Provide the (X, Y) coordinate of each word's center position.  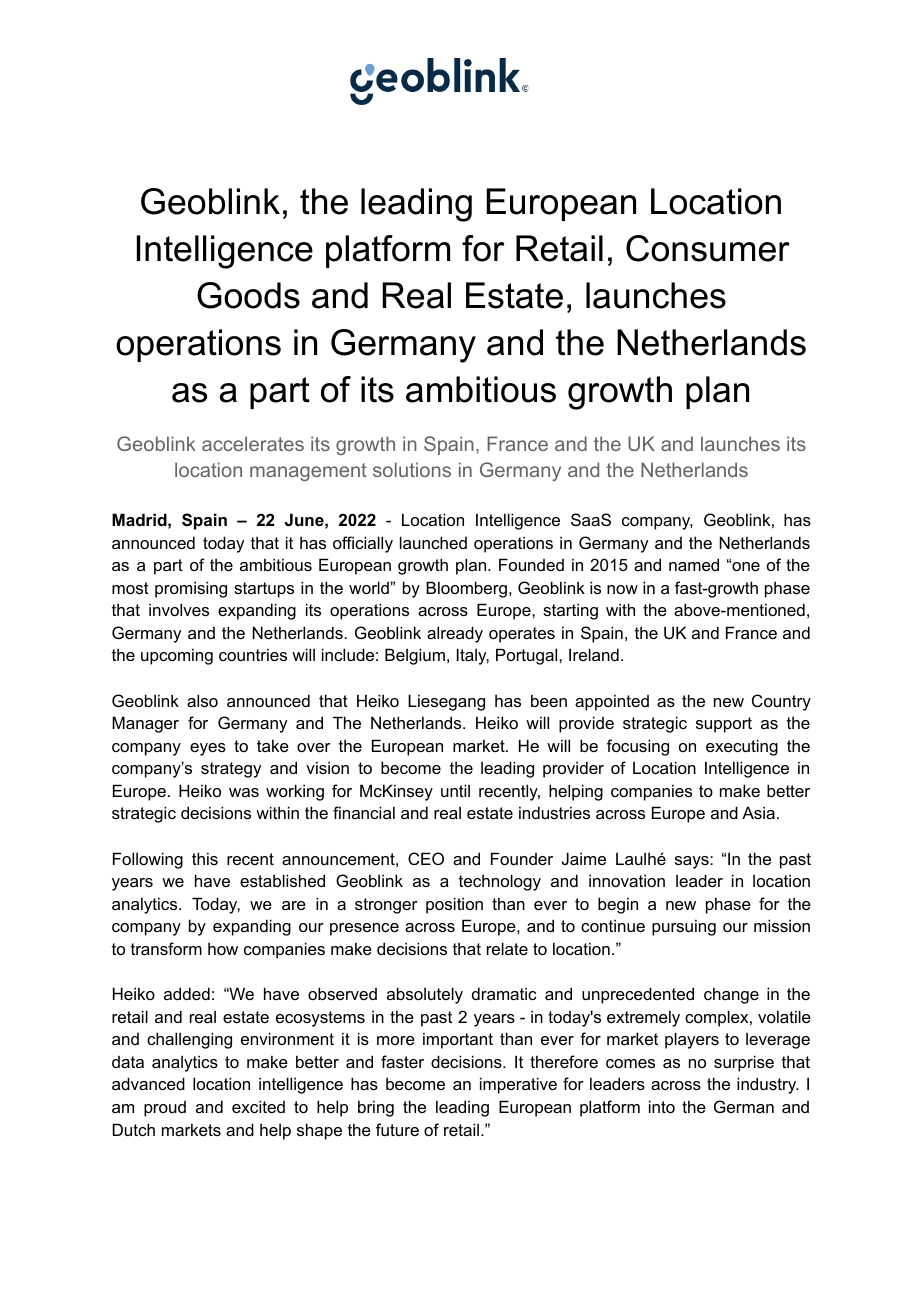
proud (165, 1109)
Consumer (708, 248)
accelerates (253, 443)
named (694, 564)
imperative (518, 1085)
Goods (248, 295)
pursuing (684, 927)
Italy (473, 656)
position (454, 905)
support (724, 725)
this (205, 858)
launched (433, 542)
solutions (412, 469)
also (202, 700)
